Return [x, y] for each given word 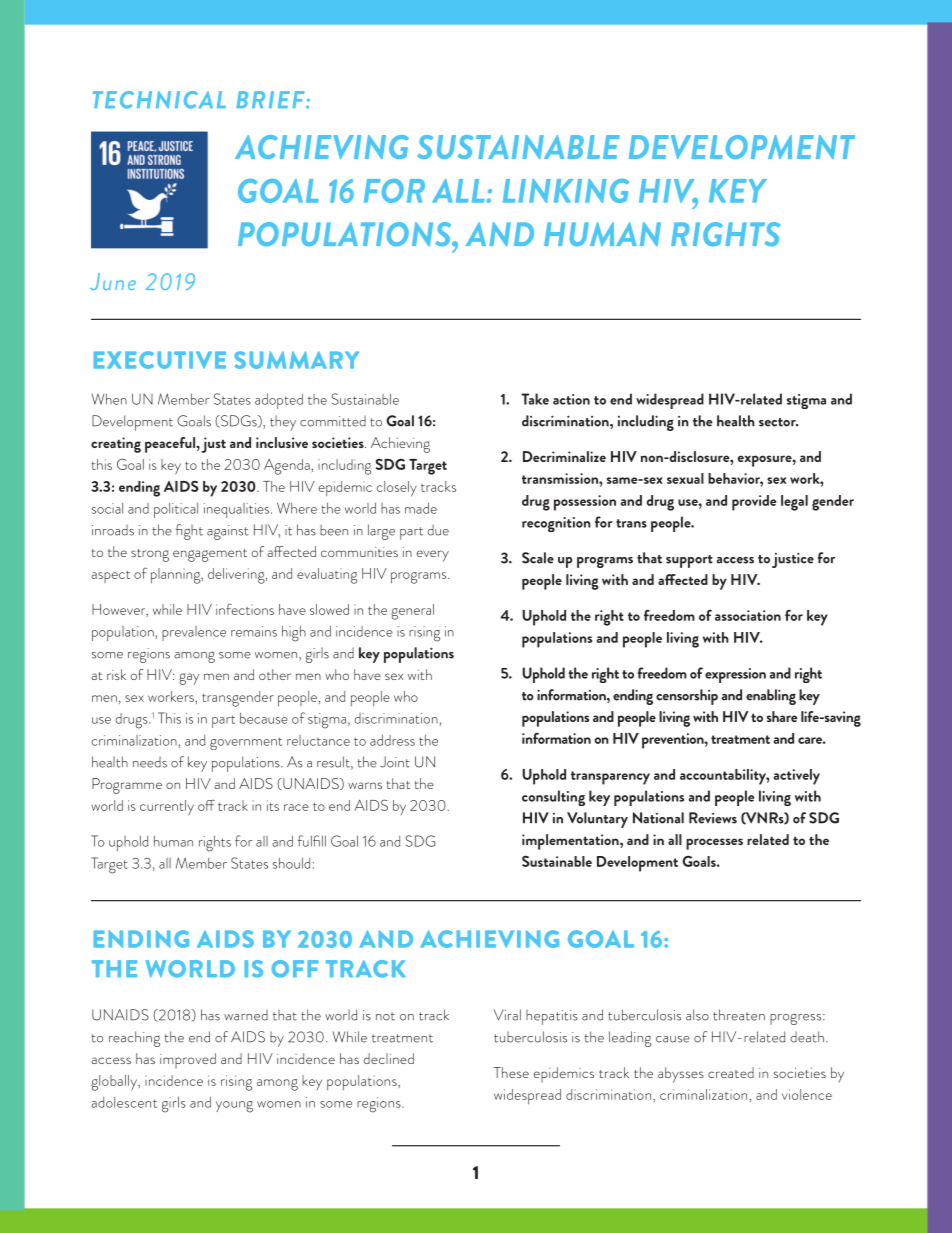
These [511, 1072]
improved [188, 1061]
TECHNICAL [159, 100]
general [412, 612]
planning [177, 576]
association [748, 615]
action [571, 399]
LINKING [566, 191]
